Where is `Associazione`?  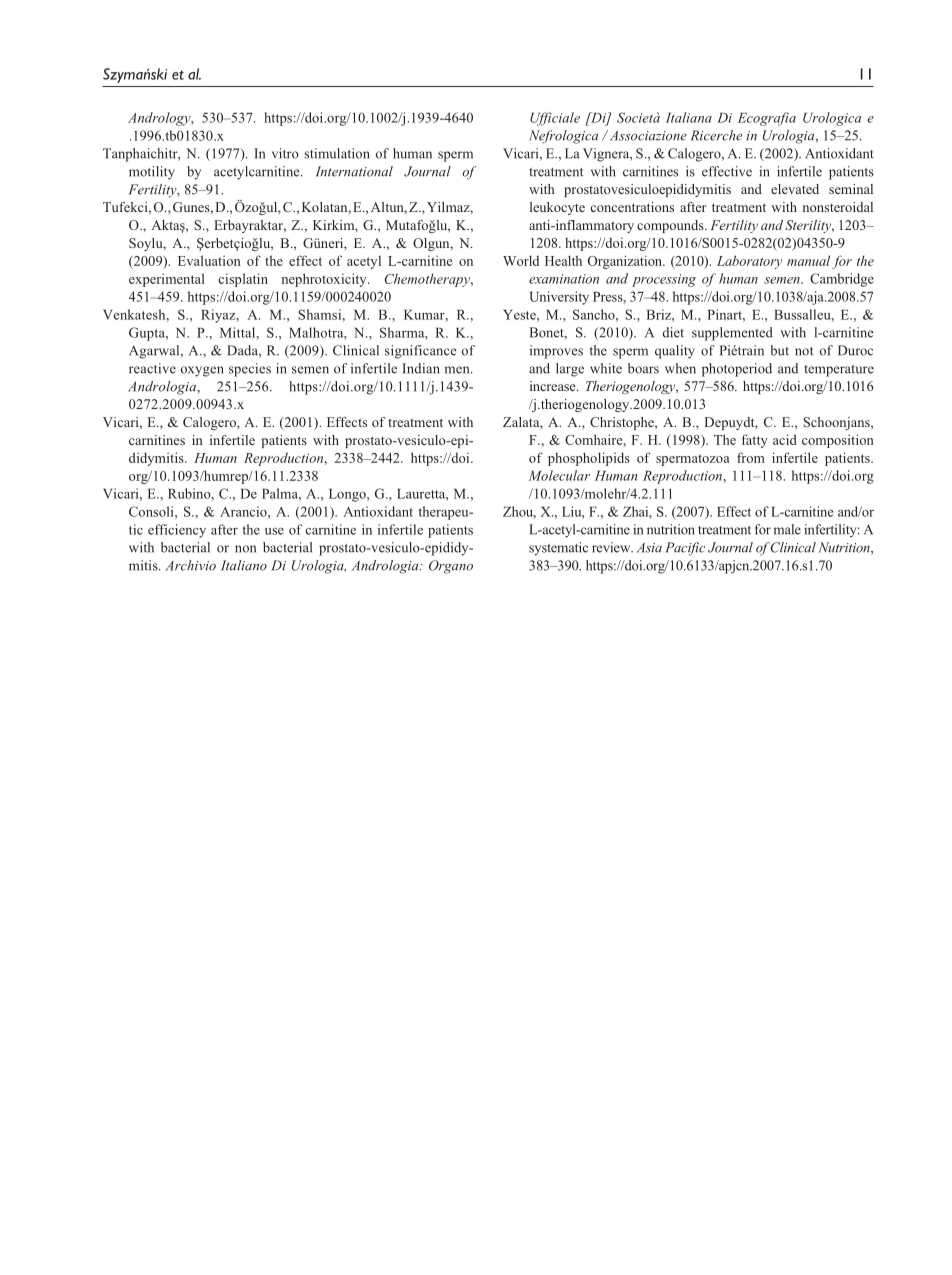
Associazione is located at coordinates (647, 135).
